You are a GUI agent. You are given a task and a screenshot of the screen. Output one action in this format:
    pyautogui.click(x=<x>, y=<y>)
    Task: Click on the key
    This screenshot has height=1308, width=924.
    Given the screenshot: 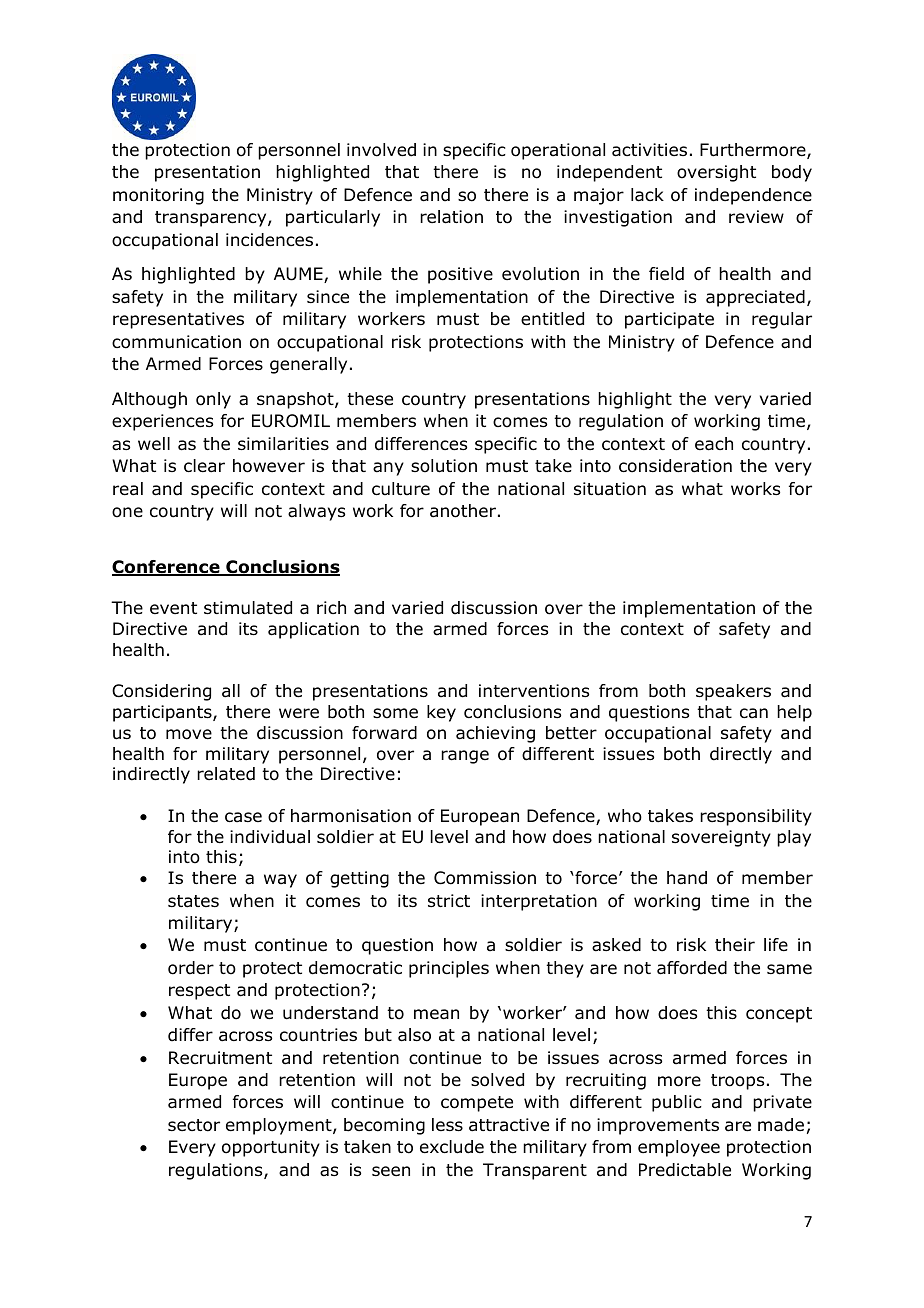 What is the action you would take?
    pyautogui.click(x=441, y=713)
